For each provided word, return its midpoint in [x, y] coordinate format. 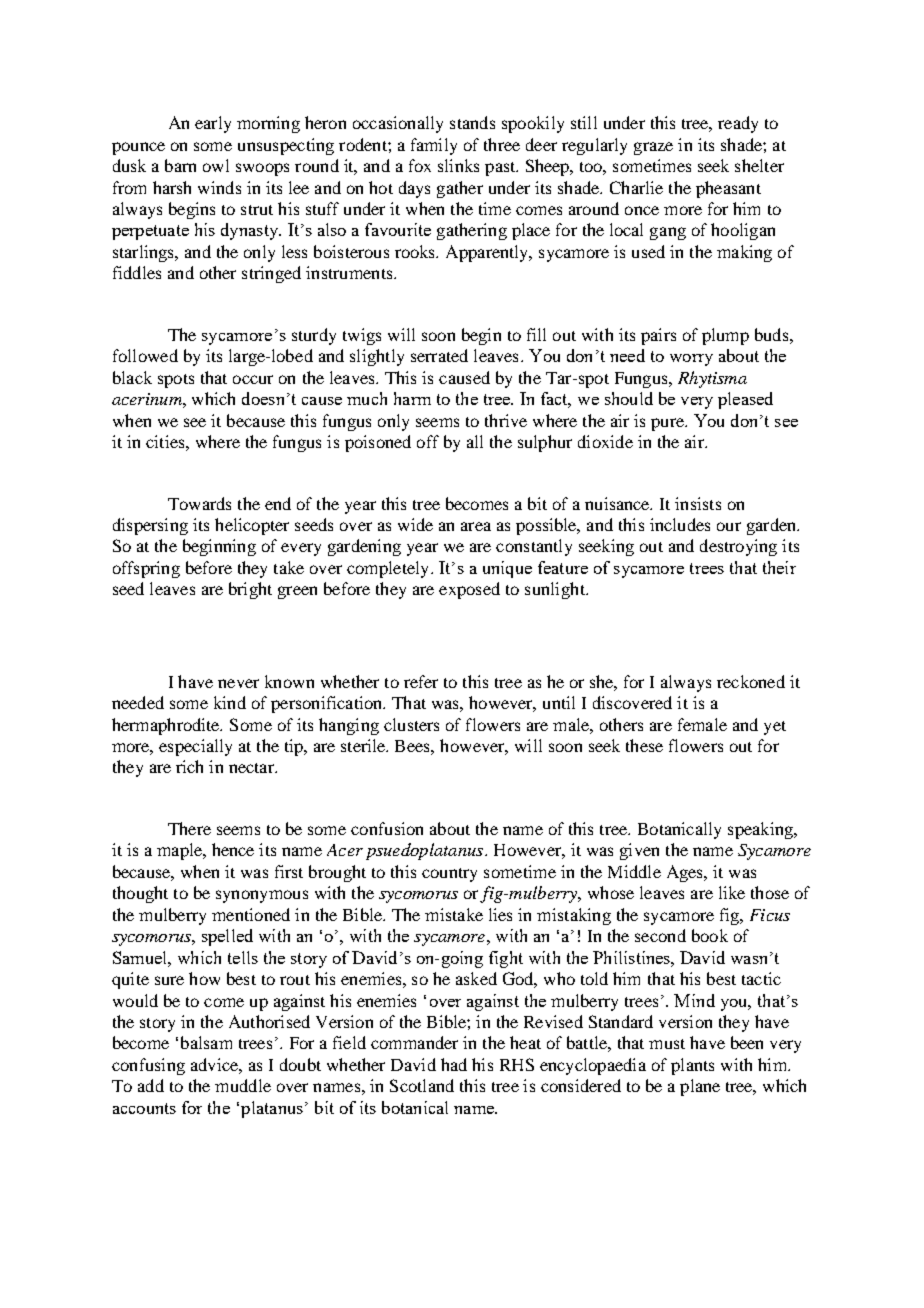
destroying [738, 547]
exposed [469, 590]
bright [250, 590]
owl [216, 165]
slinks [458, 165]
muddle [243, 1085]
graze [653, 148]
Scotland [422, 1085]
